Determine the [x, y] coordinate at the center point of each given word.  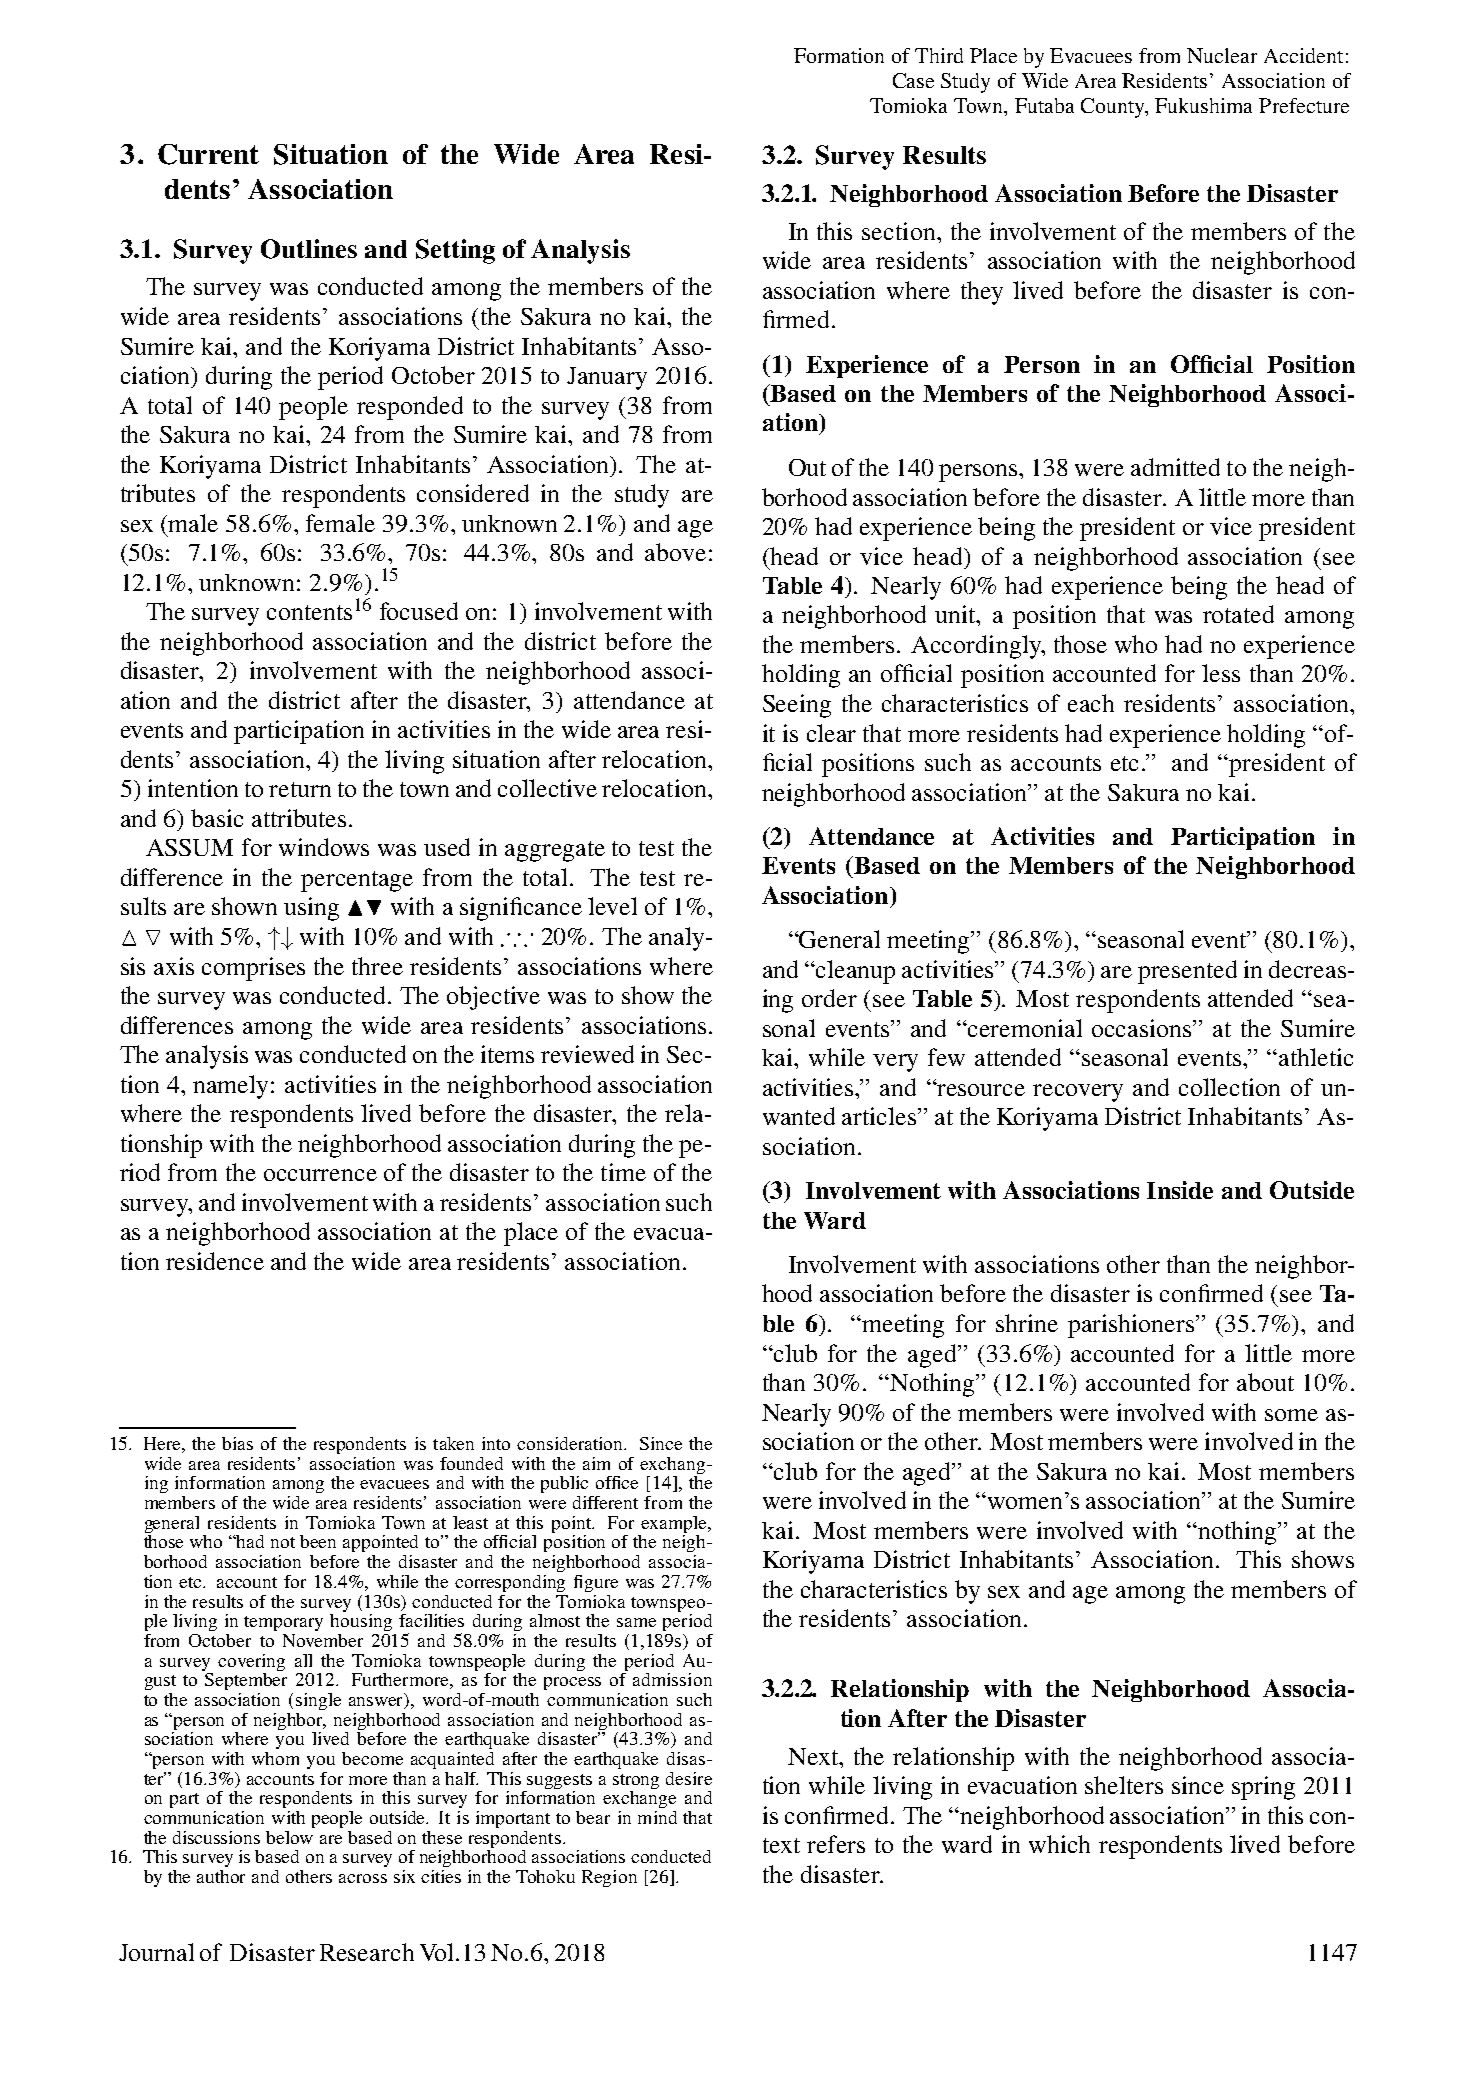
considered [473, 493]
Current [208, 154]
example [674, 1526]
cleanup [855, 972]
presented [1187, 972]
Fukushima [1203, 105]
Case [913, 80]
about [1265, 1382]
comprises [253, 969]
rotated [1238, 614]
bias [237, 1443]
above [675, 552]
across [363, 1878]
